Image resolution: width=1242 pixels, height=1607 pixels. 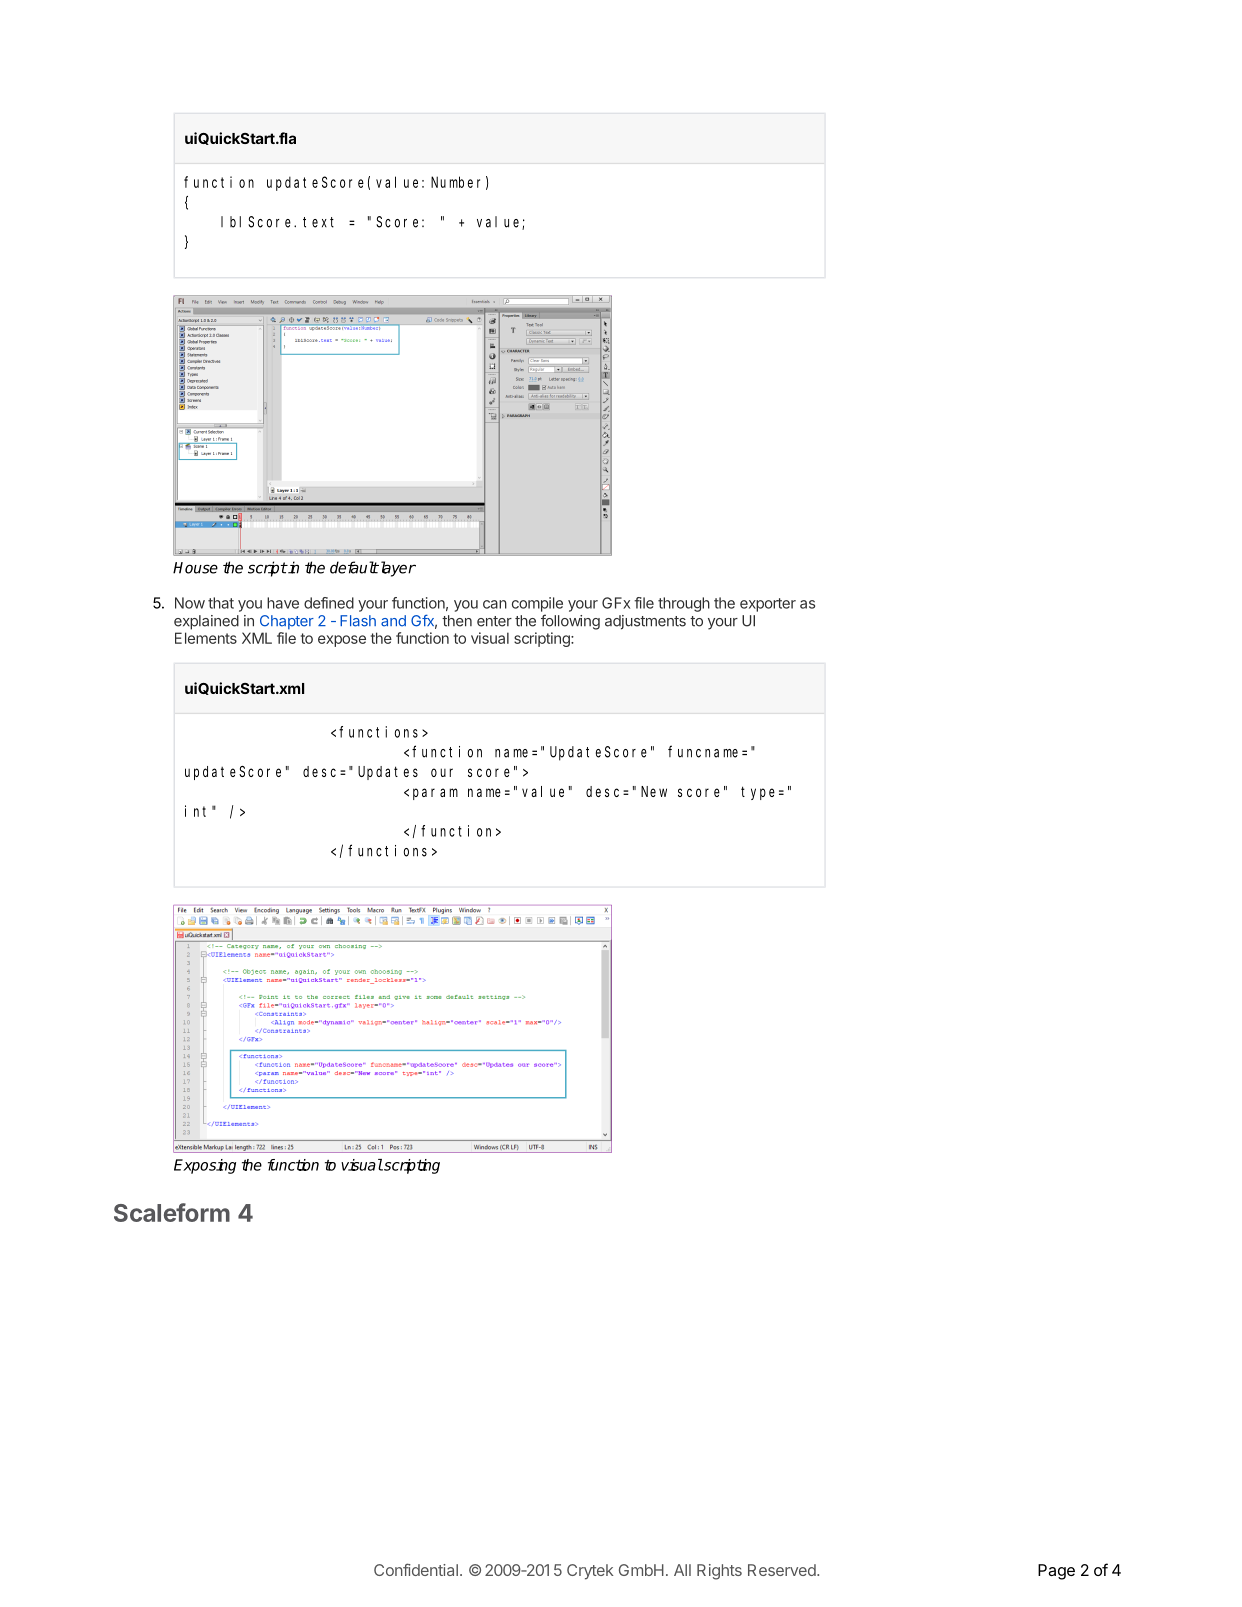 I want to click on adjustments, so click(x=645, y=622).
